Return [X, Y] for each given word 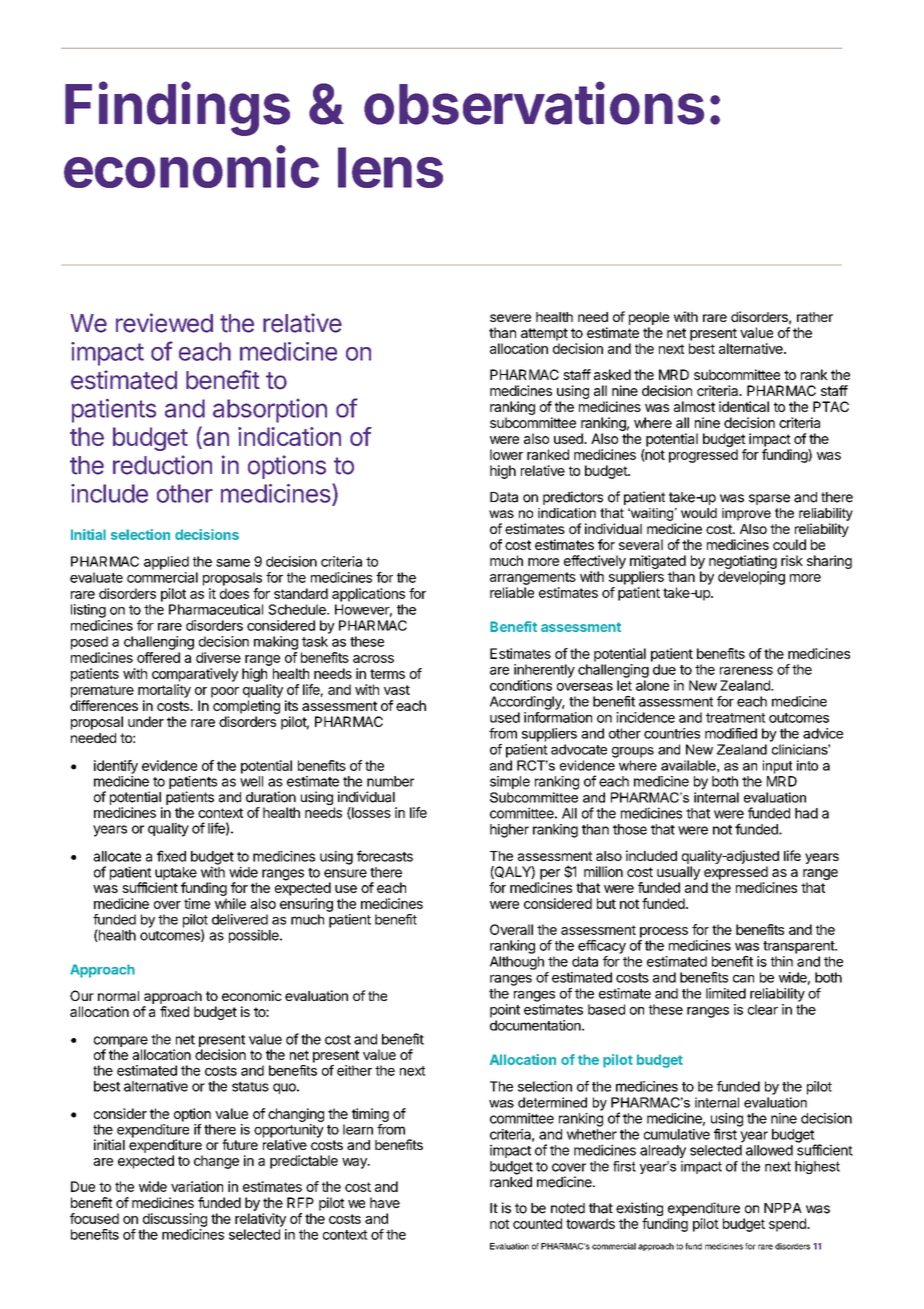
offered [158, 657]
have [385, 1202]
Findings [177, 109]
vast [397, 690]
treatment [736, 718]
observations [534, 103]
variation [197, 1186]
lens [390, 167]
